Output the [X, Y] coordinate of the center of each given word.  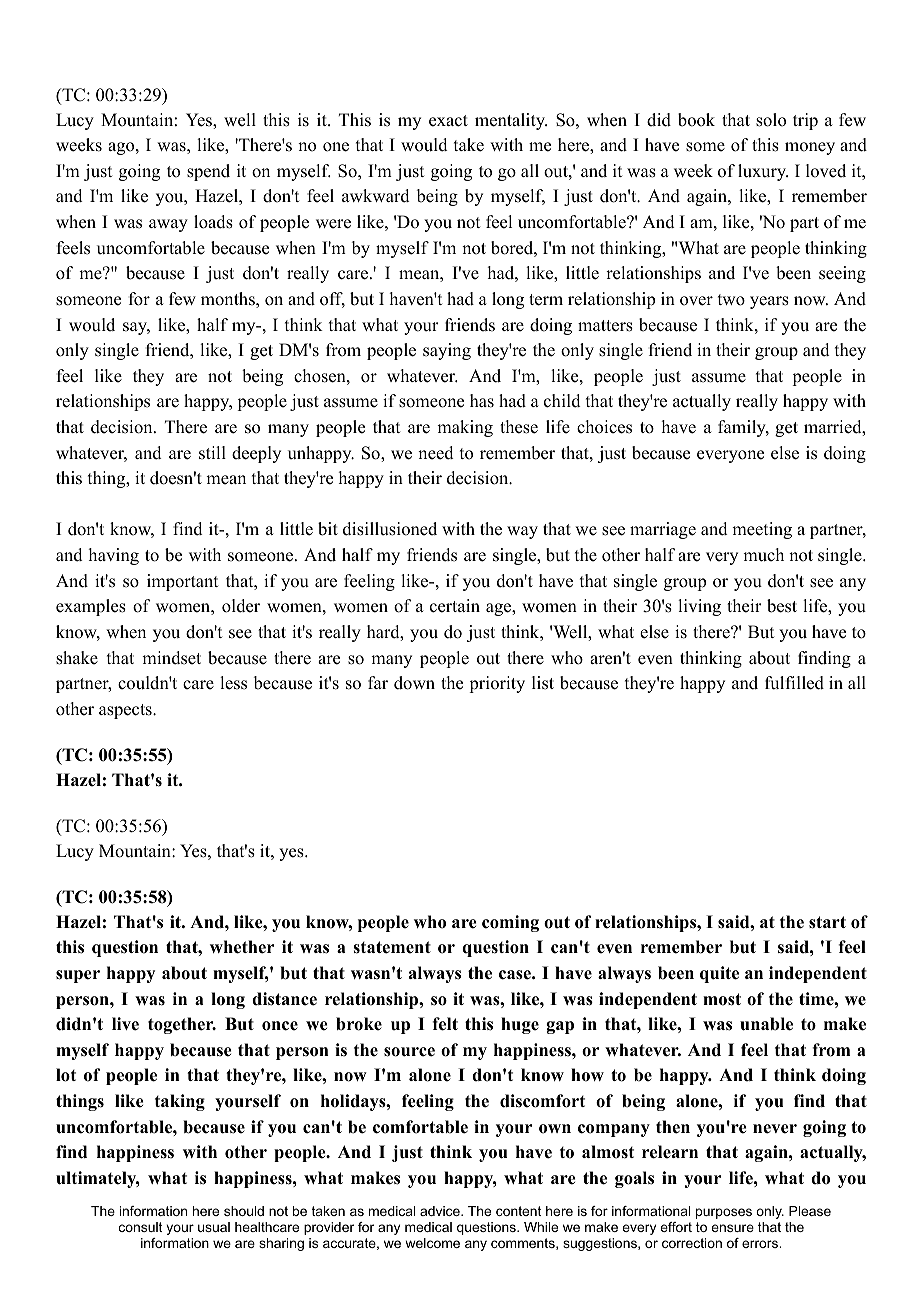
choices [604, 427]
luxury [763, 172]
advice [441, 1211]
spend [208, 172]
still [212, 453]
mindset [171, 658]
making [465, 428]
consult [140, 1227]
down [414, 683]
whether [242, 947]
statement [392, 947]
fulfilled [794, 683]
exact [448, 121]
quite [719, 974]
